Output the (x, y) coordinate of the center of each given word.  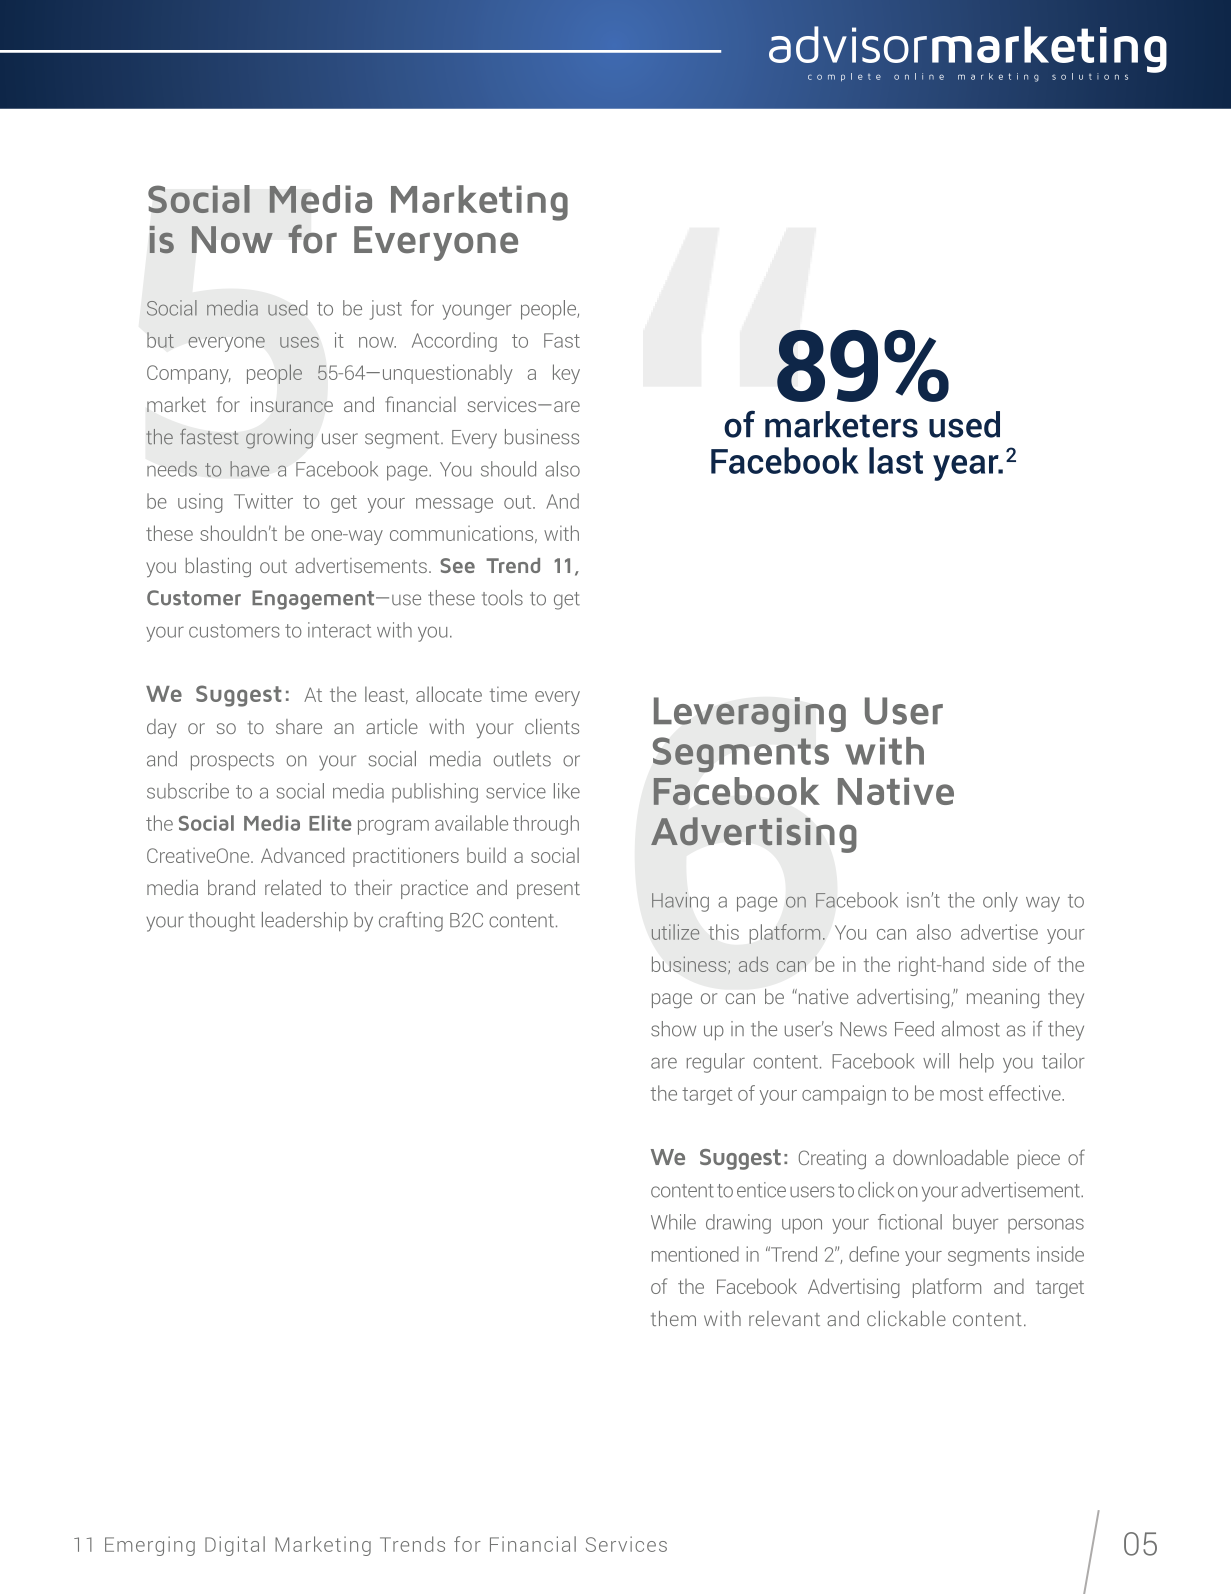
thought (222, 922)
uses (299, 342)
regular (716, 1063)
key (566, 374)
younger (477, 312)
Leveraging (750, 714)
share (299, 726)
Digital (235, 1546)
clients (552, 726)
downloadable (951, 1157)
